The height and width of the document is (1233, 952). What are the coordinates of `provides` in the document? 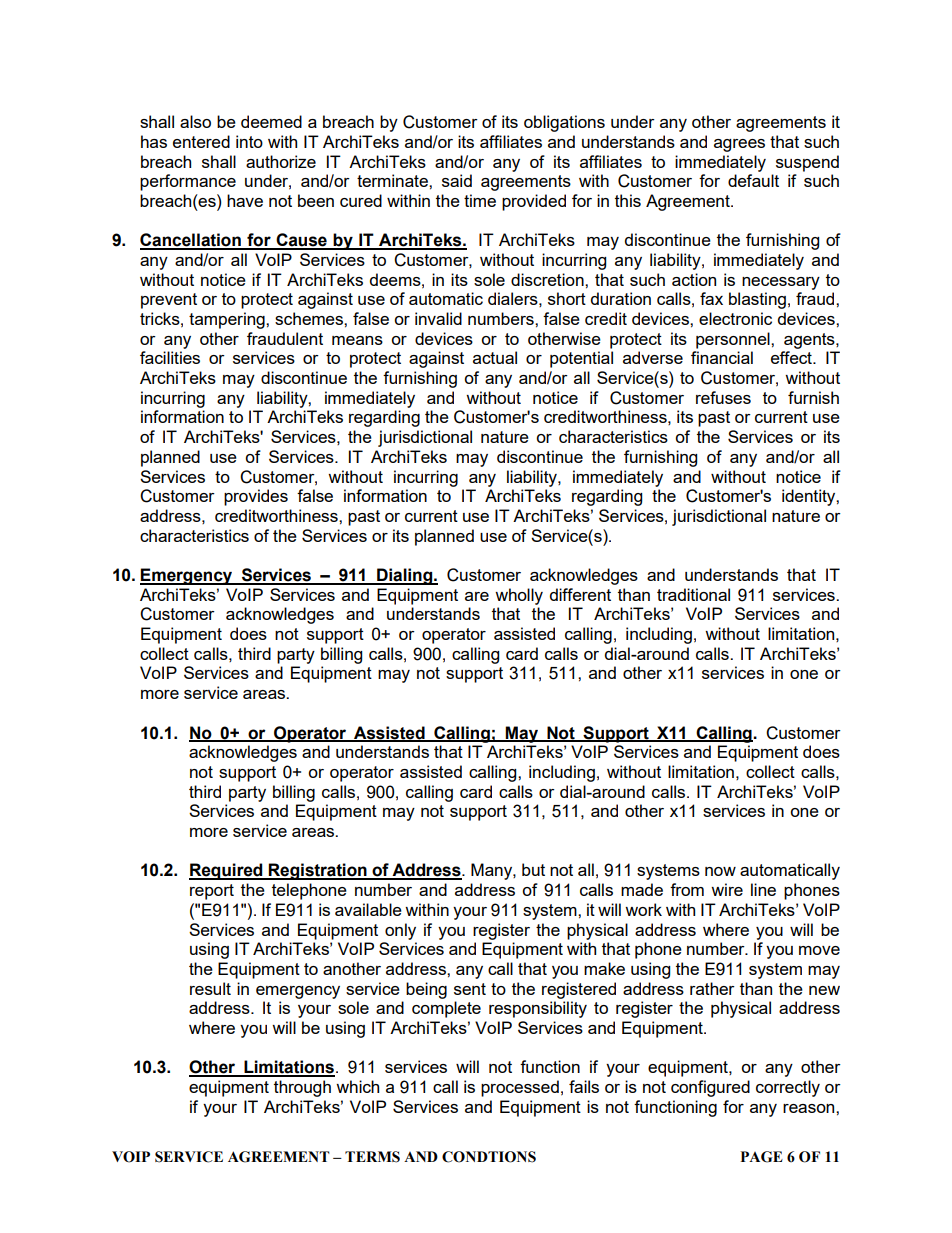 It's located at (256, 497).
